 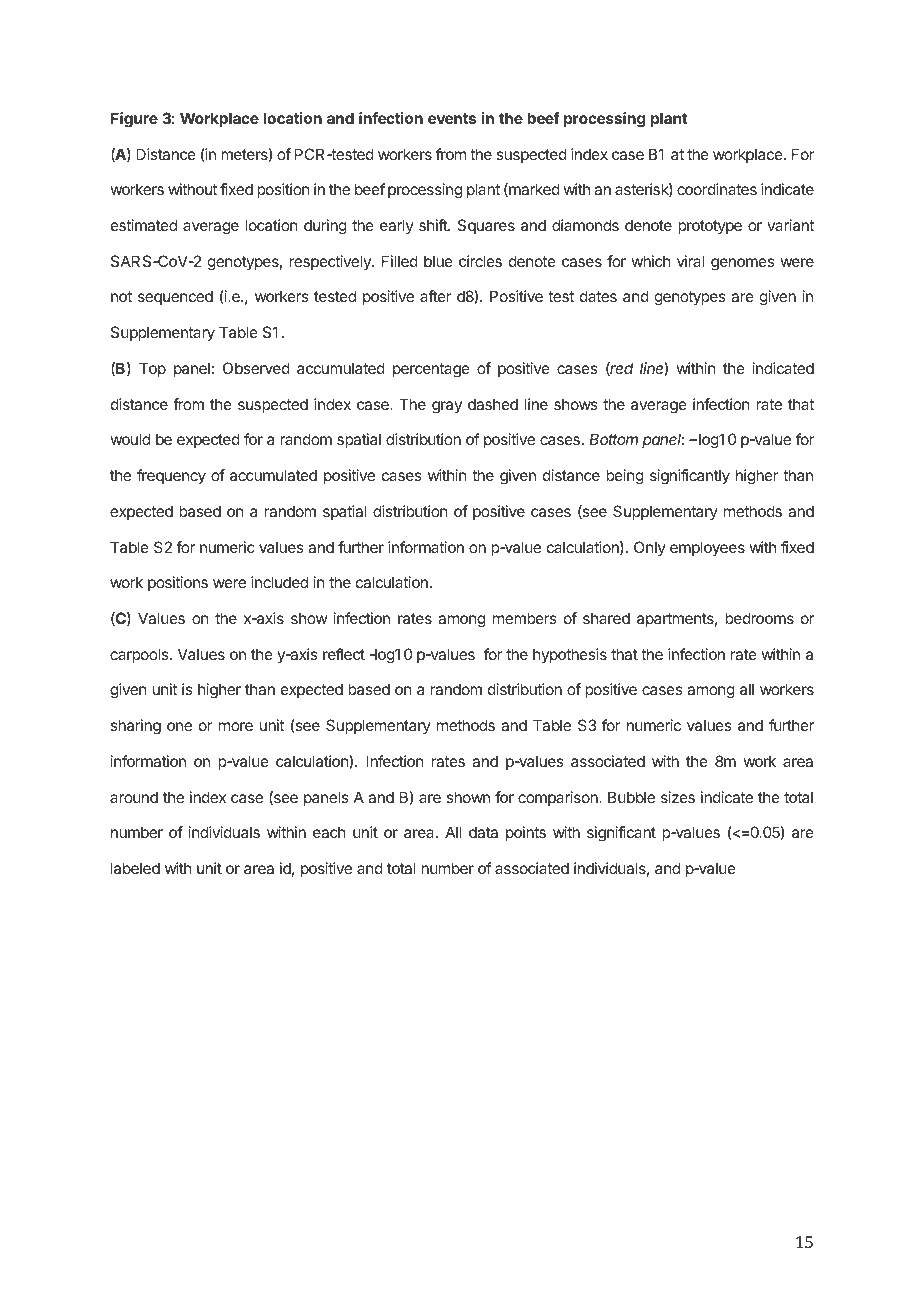 What do you see at coordinates (333, 1289) in the screenshot?
I see `copy` at bounding box center [333, 1289].
